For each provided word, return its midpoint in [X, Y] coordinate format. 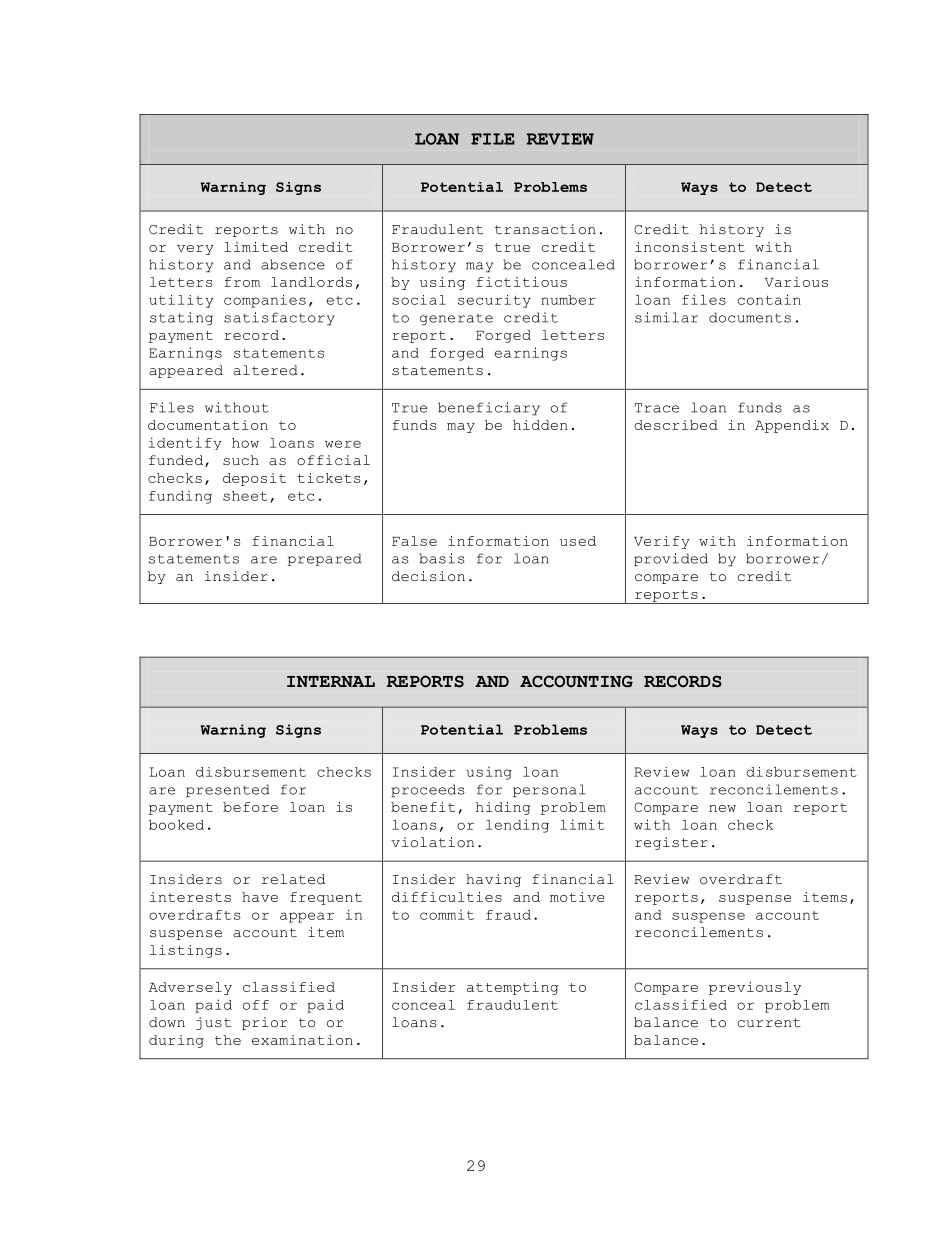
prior [265, 1023]
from [242, 282]
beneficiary [489, 408]
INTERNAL [331, 681]
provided [671, 559]
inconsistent [690, 247]
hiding [503, 808]
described [676, 425]
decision [428, 576]
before [250, 807]
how [245, 443]
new [722, 808]
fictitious [522, 282]
